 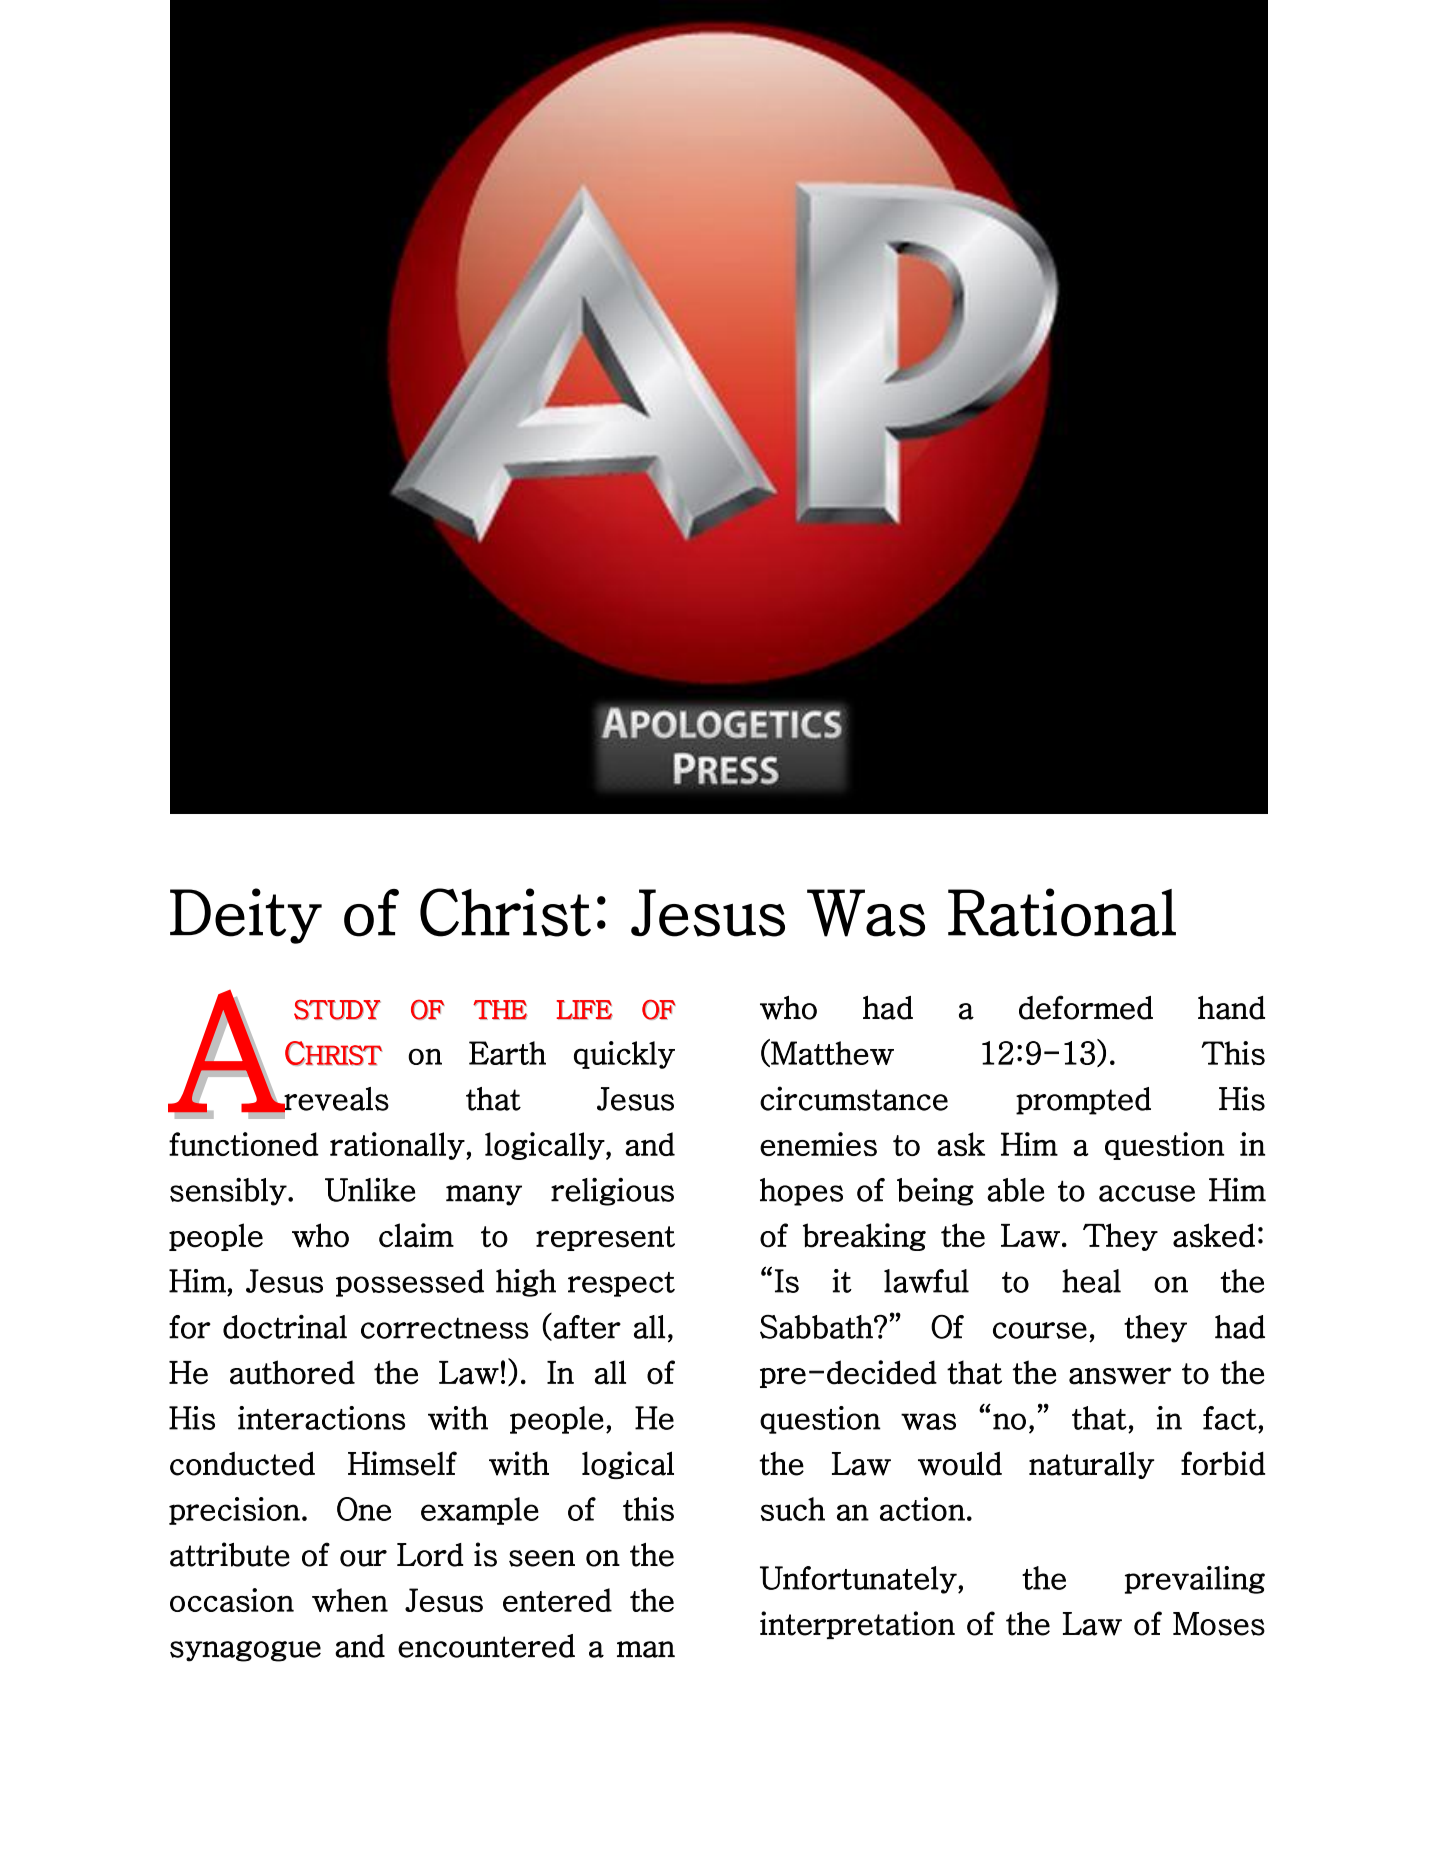 What do you see at coordinates (402, 1463) in the image?
I see `Himself` at bounding box center [402, 1463].
